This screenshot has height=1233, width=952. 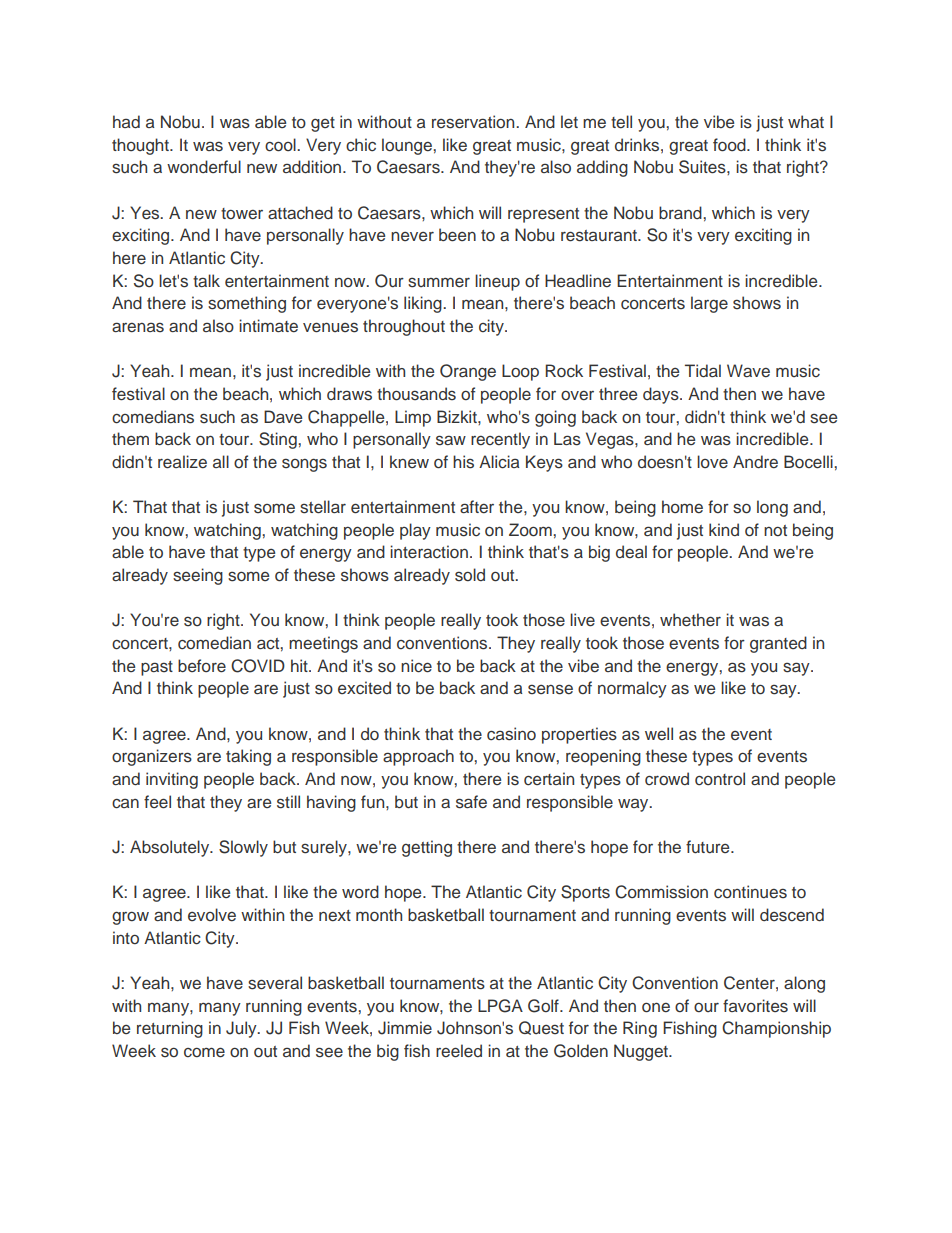 What do you see at coordinates (182, 462) in the screenshot?
I see `realize` at bounding box center [182, 462].
